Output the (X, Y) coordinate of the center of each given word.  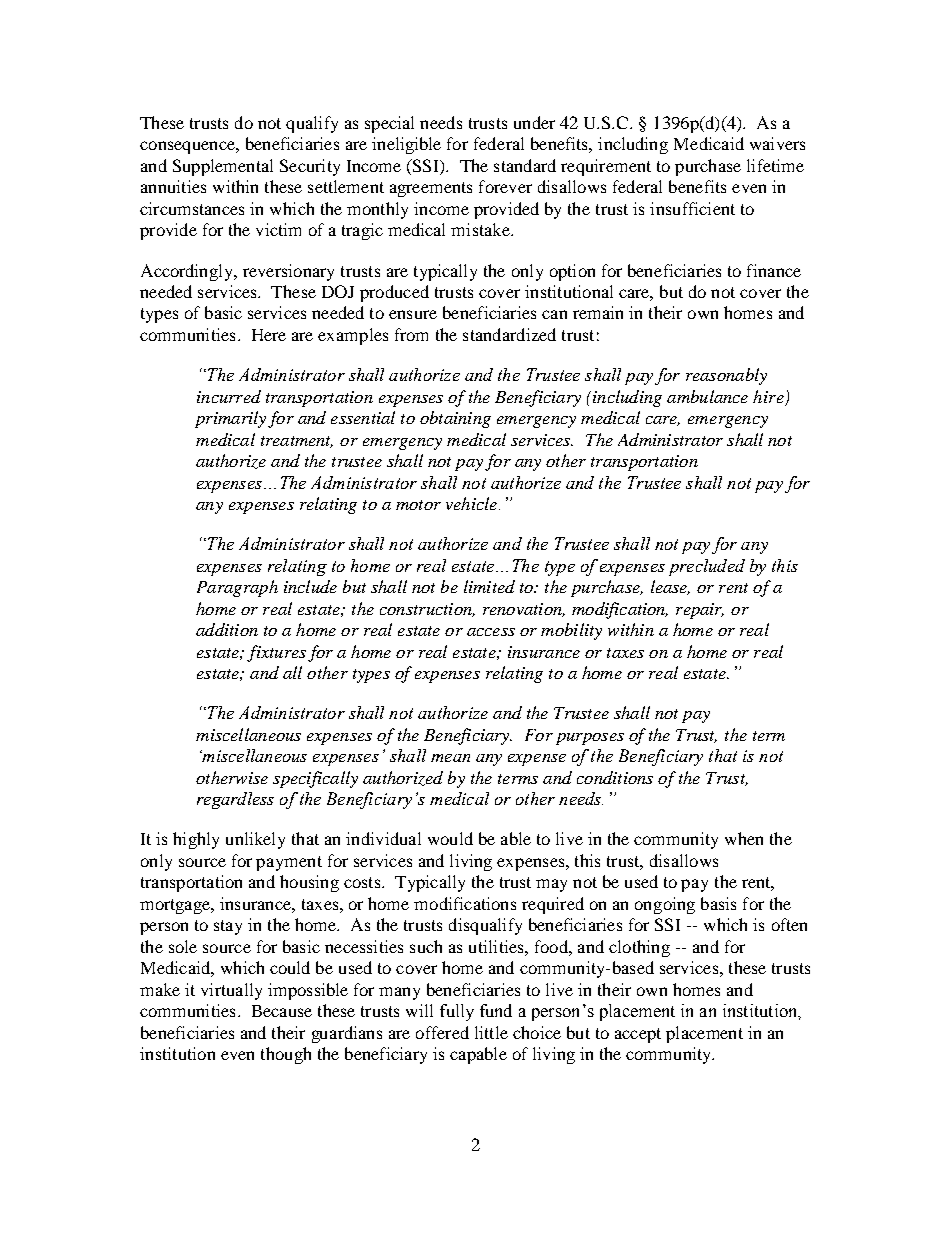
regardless (235, 800)
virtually (231, 991)
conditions (615, 777)
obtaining (455, 419)
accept (638, 1035)
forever (505, 186)
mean (450, 758)
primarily (230, 419)
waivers (777, 143)
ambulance (707, 396)
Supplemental (223, 167)
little (491, 1032)
